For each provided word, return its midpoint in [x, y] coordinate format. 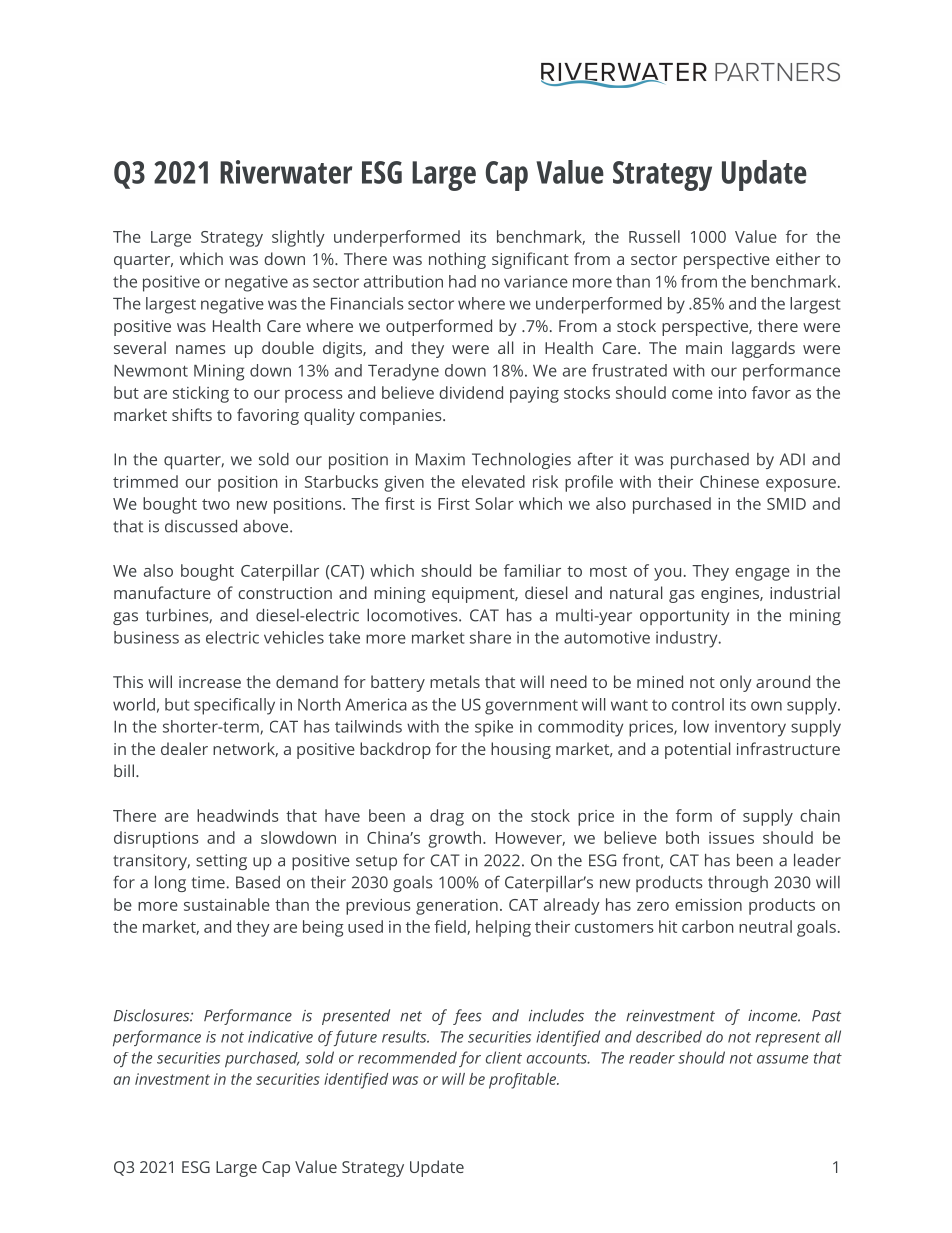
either [798, 258]
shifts [192, 414]
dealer [184, 748]
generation [457, 907]
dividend [471, 392]
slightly [298, 238]
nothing [457, 260]
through [738, 884]
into [732, 393]
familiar [532, 570]
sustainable [227, 904]
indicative [280, 1037]
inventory [750, 728]
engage [762, 574]
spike [494, 728]
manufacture [162, 592]
